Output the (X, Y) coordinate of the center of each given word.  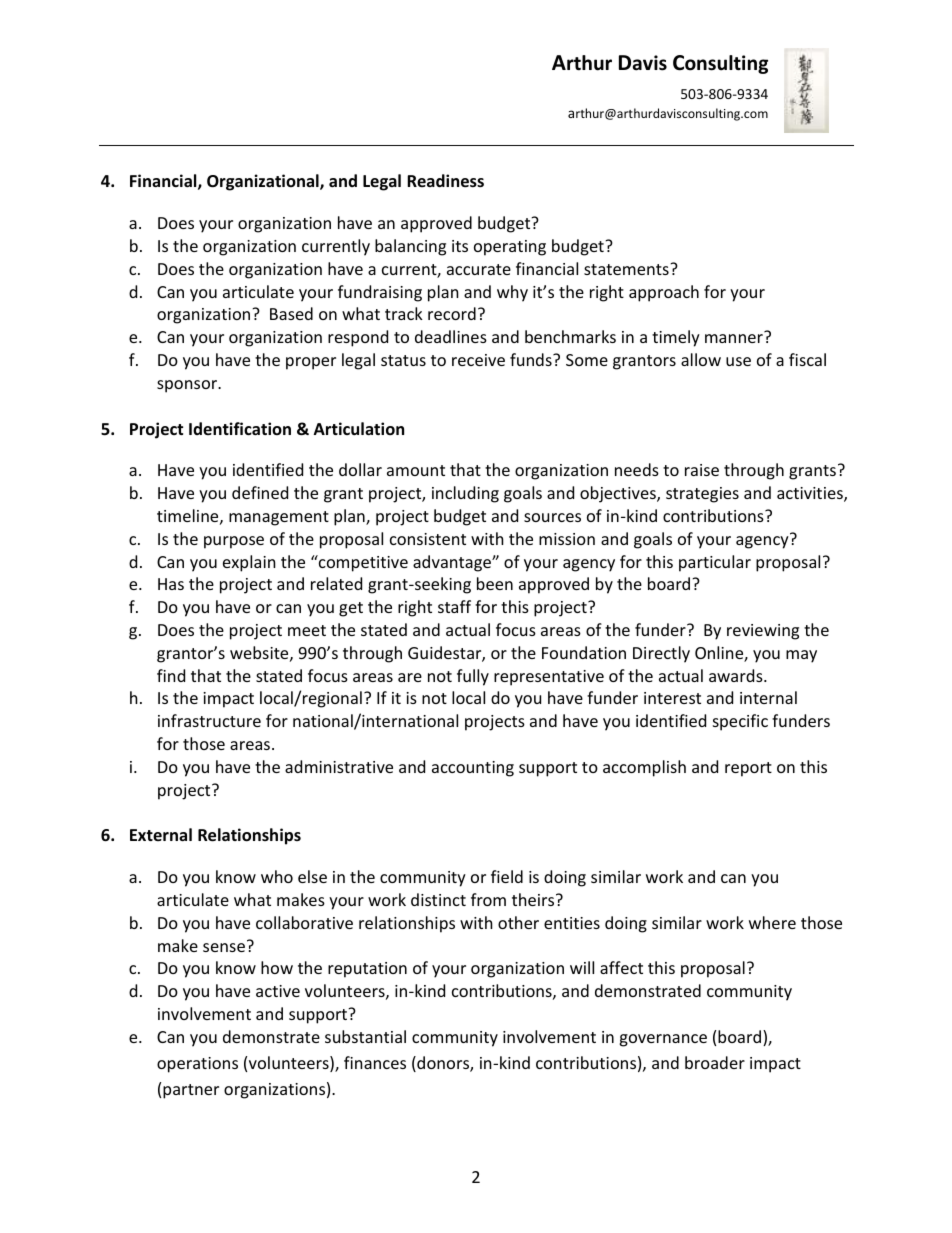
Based (291, 313)
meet (307, 630)
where (772, 922)
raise (702, 470)
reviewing (763, 632)
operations (197, 1065)
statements (627, 269)
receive (478, 360)
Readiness (445, 181)
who (277, 876)
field (507, 876)
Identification (240, 428)
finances (375, 1062)
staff (454, 606)
